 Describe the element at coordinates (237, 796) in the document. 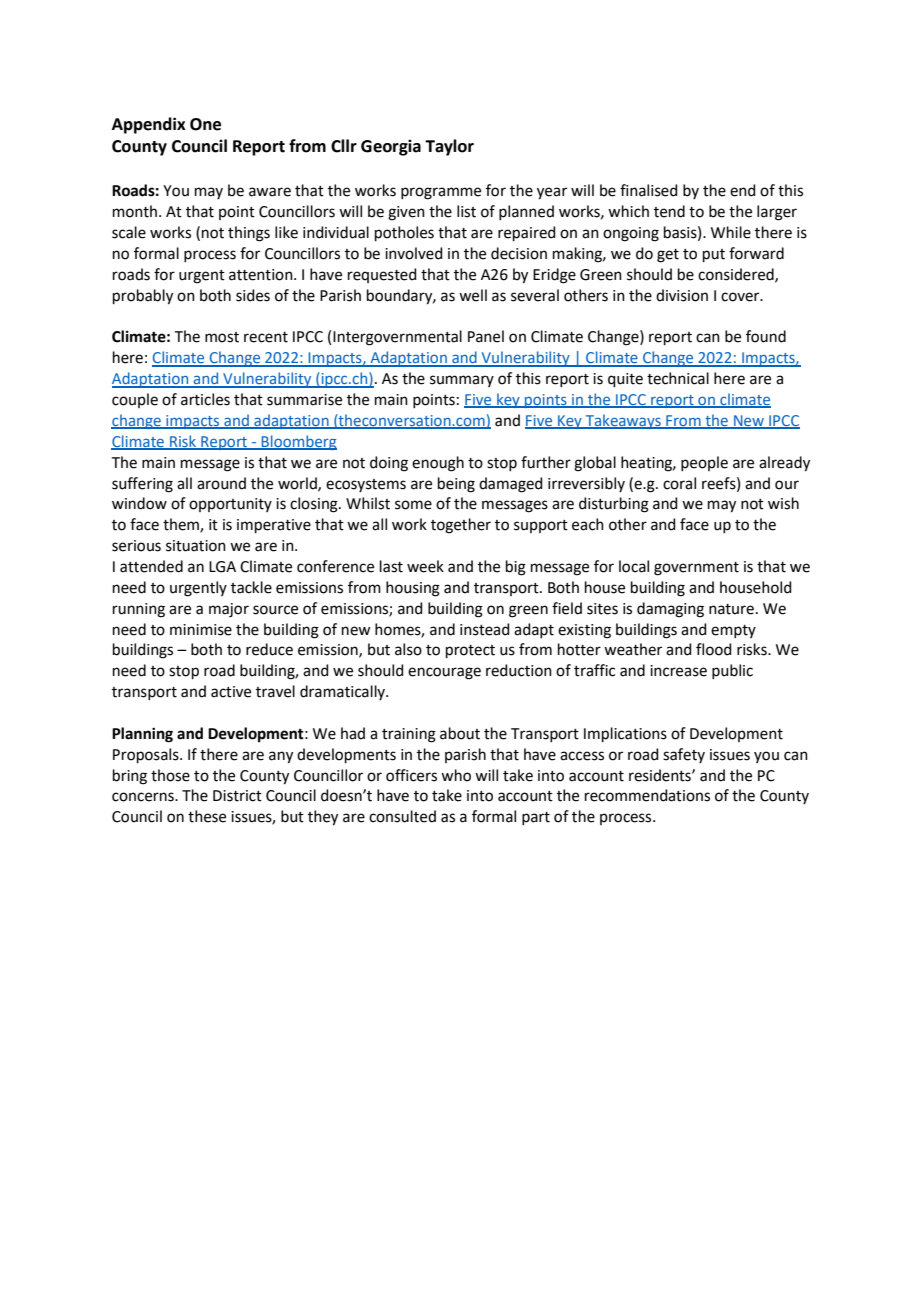

I see `District` at that location.
